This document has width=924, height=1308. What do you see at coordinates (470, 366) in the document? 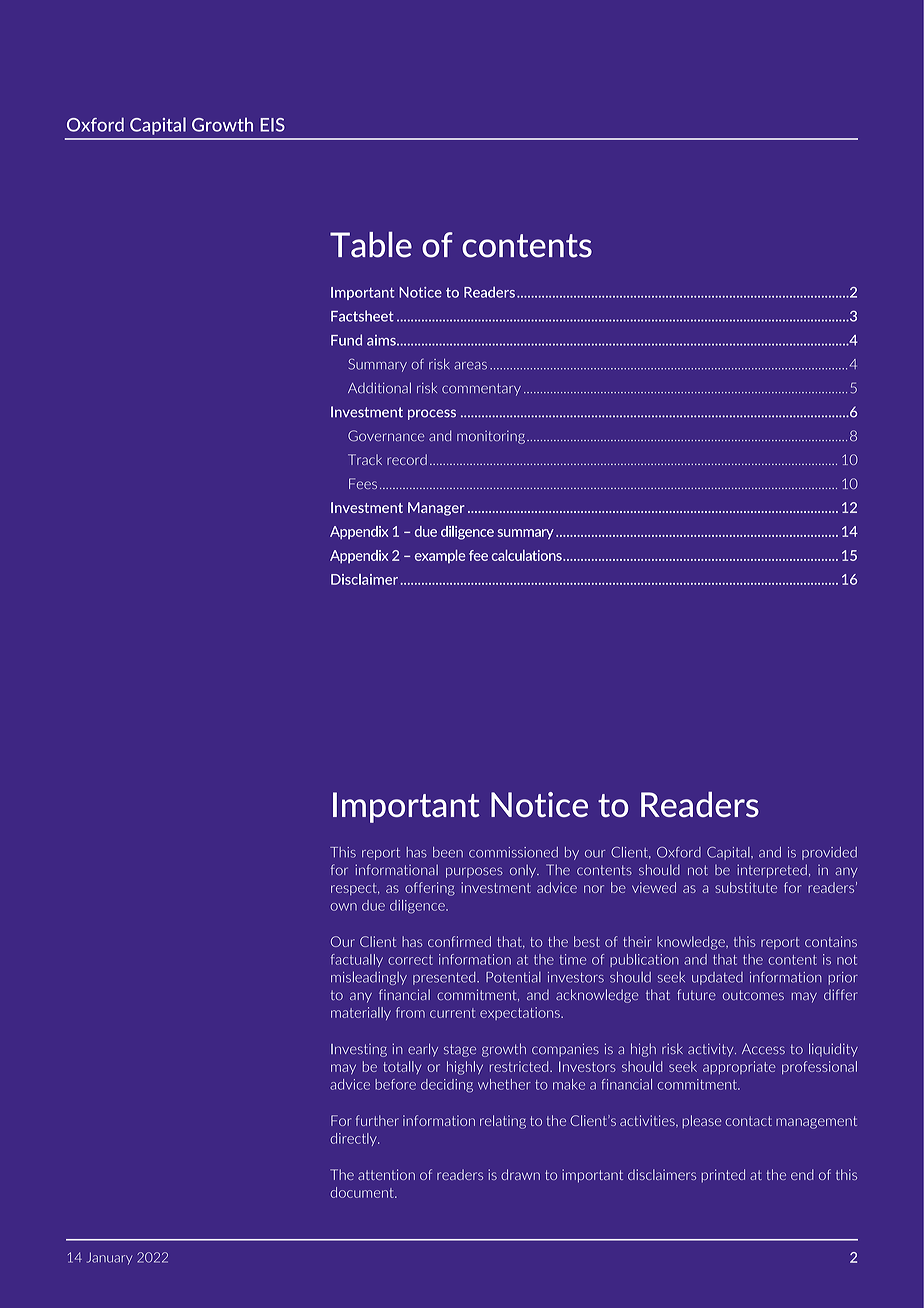
I see `areas` at bounding box center [470, 366].
